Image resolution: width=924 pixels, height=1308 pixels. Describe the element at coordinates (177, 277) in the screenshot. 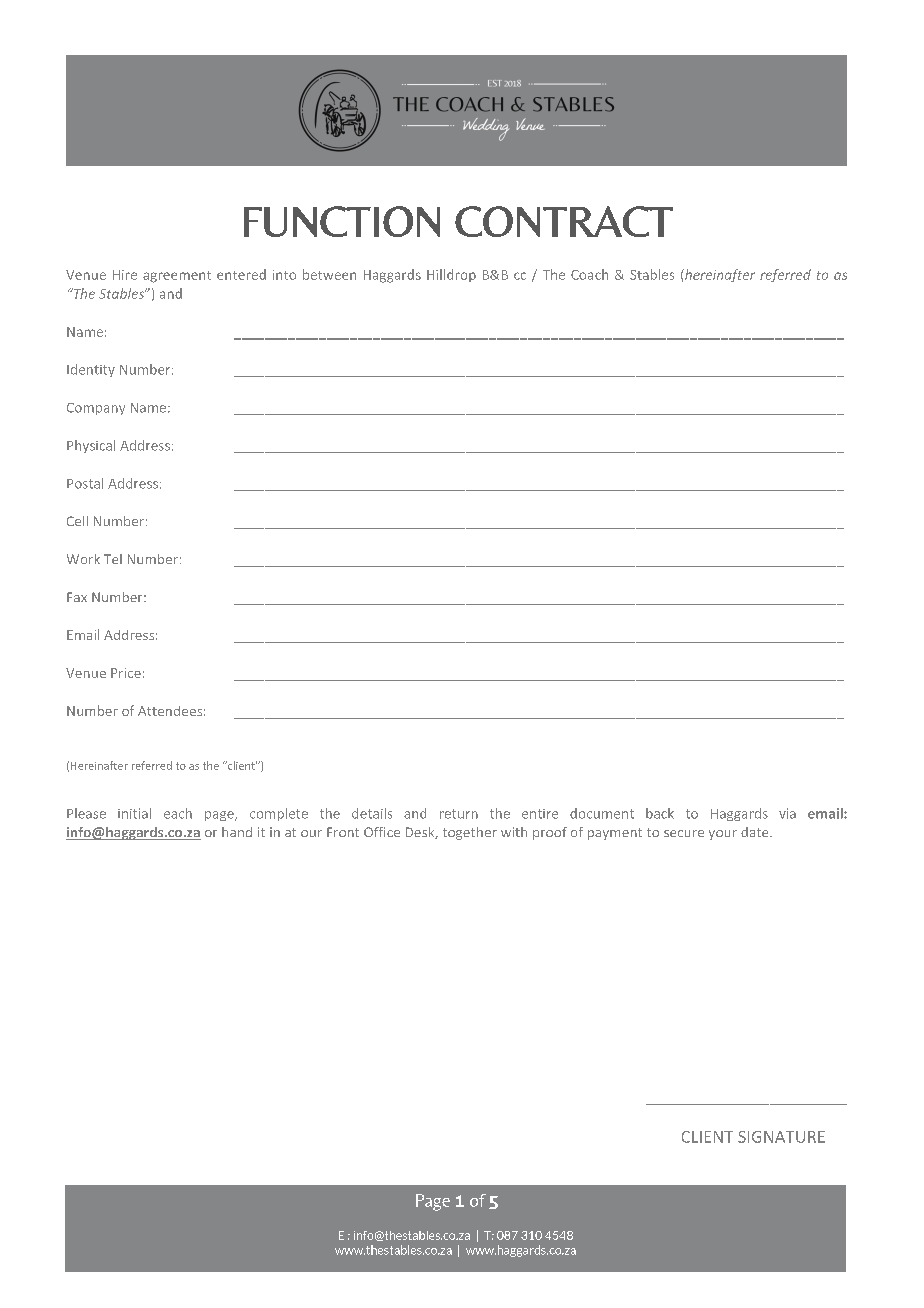

I see `agreement` at that location.
